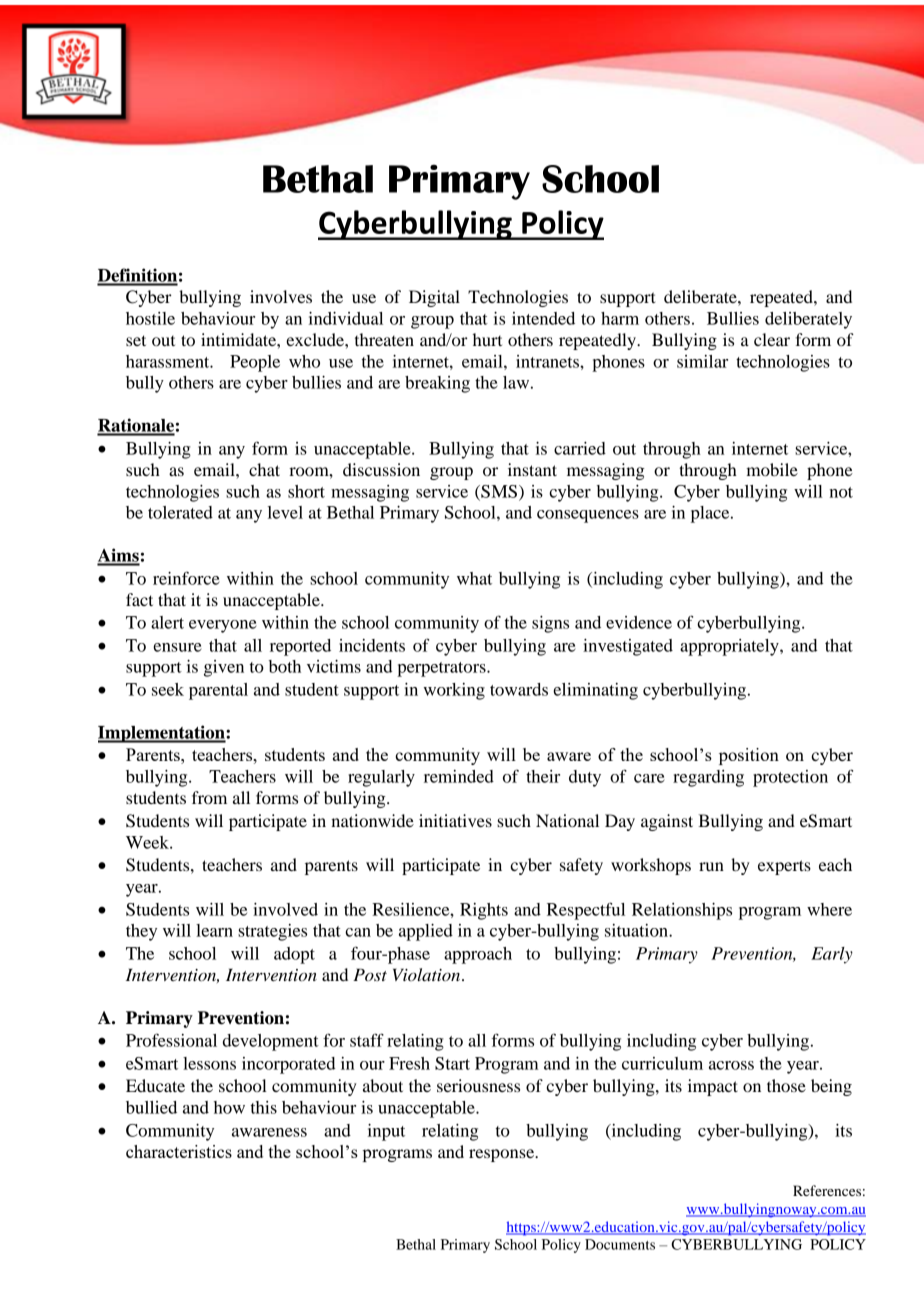  What do you see at coordinates (749, 756) in the screenshot?
I see `position` at bounding box center [749, 756].
